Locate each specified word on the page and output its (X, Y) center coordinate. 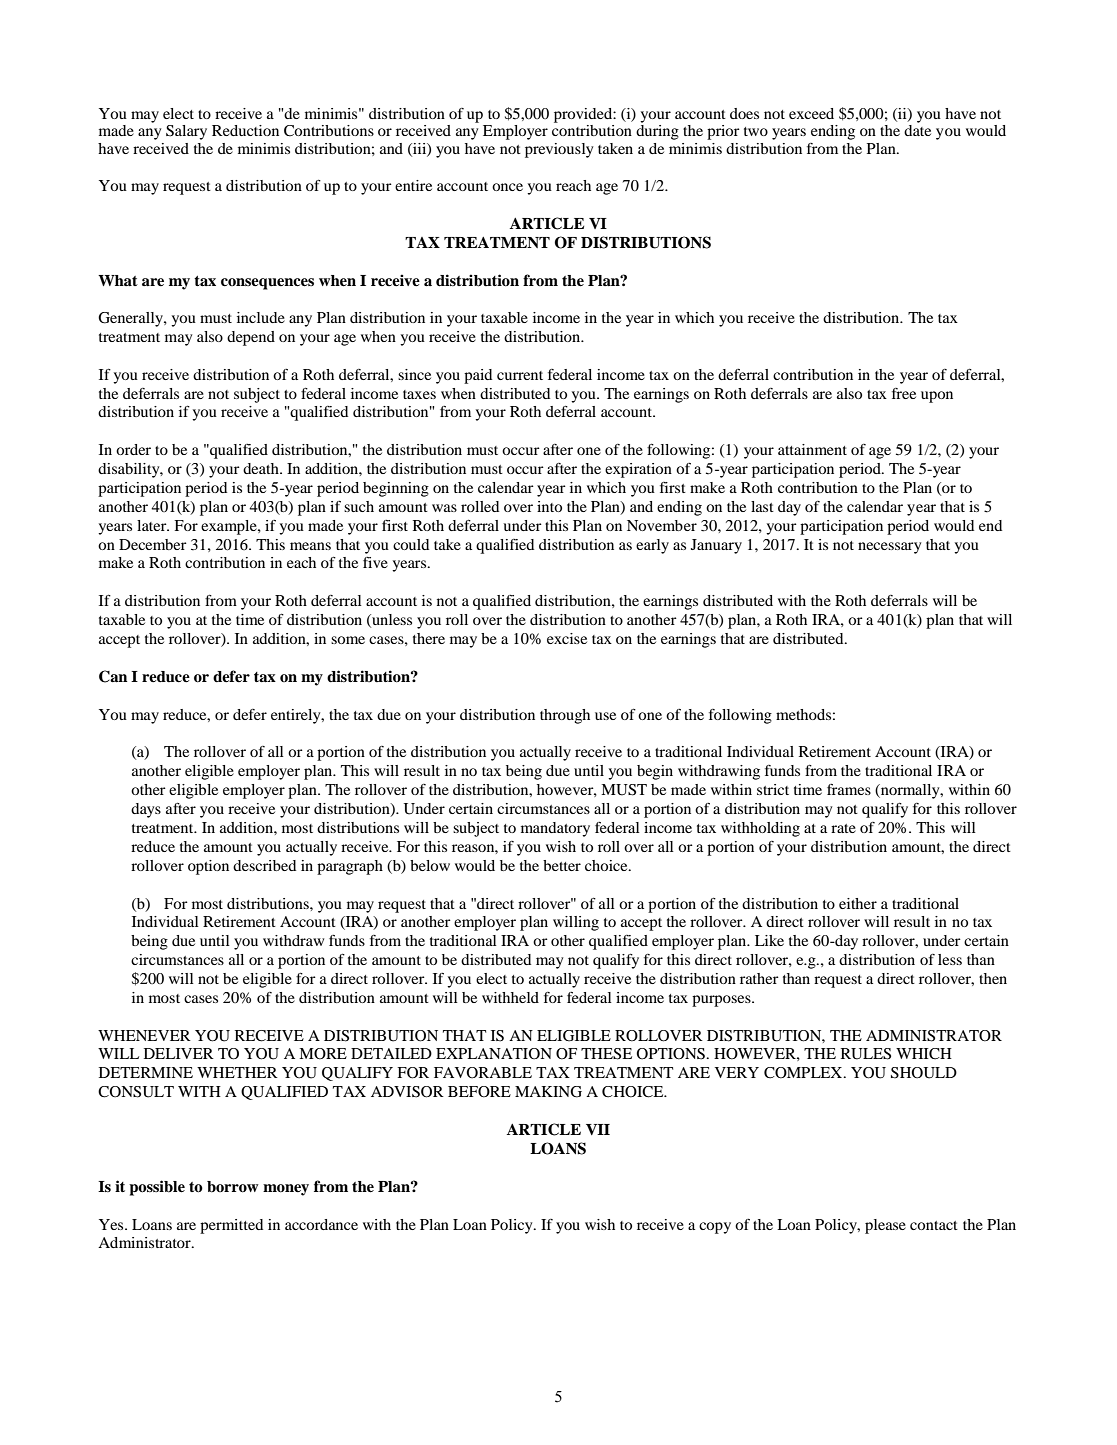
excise (567, 638)
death (262, 468)
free (904, 393)
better (562, 865)
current (520, 375)
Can (113, 676)
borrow (233, 1187)
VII (598, 1129)
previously (559, 150)
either (858, 903)
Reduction (245, 130)
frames (849, 789)
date (917, 129)
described (264, 865)
